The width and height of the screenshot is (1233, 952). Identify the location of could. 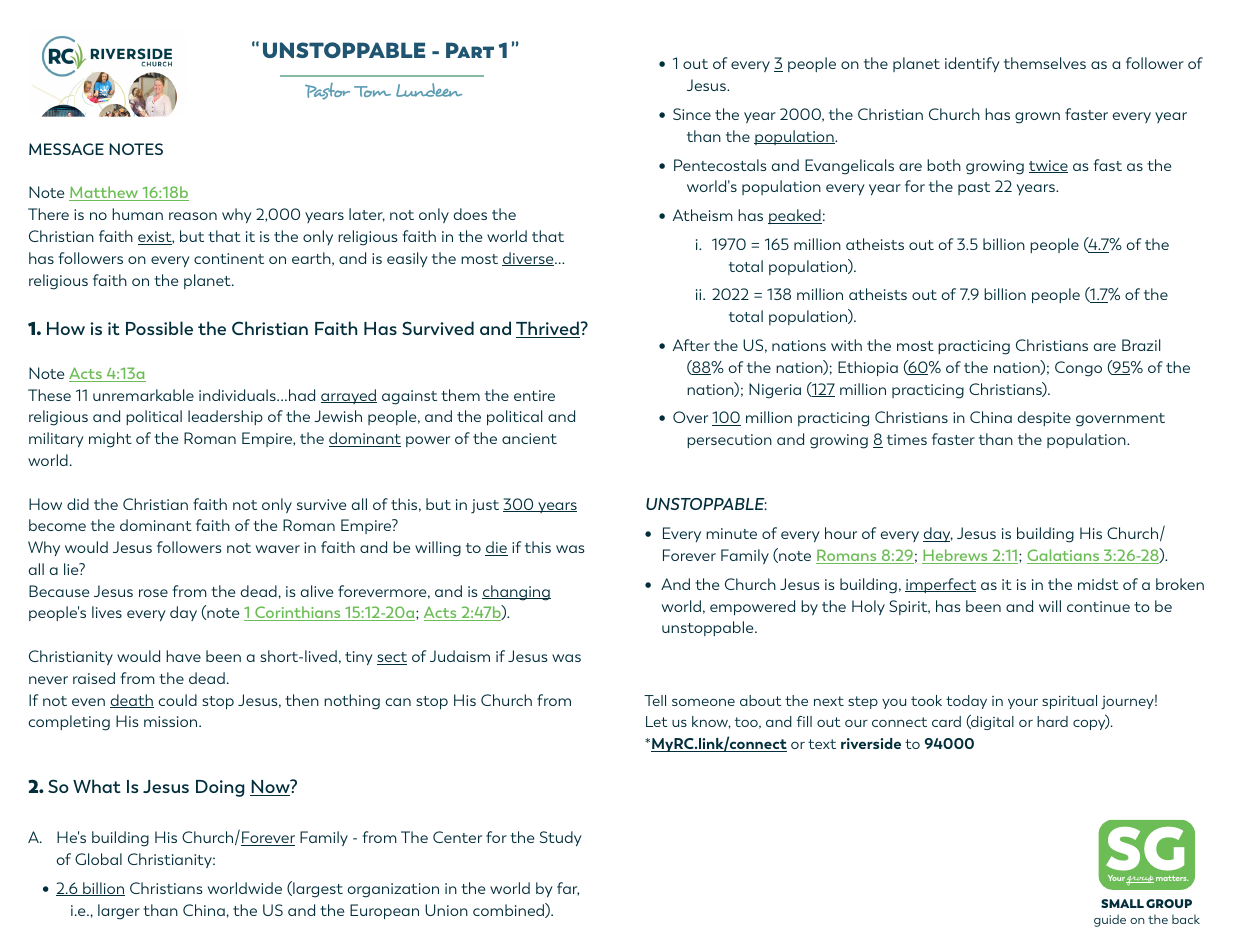
(177, 700).
